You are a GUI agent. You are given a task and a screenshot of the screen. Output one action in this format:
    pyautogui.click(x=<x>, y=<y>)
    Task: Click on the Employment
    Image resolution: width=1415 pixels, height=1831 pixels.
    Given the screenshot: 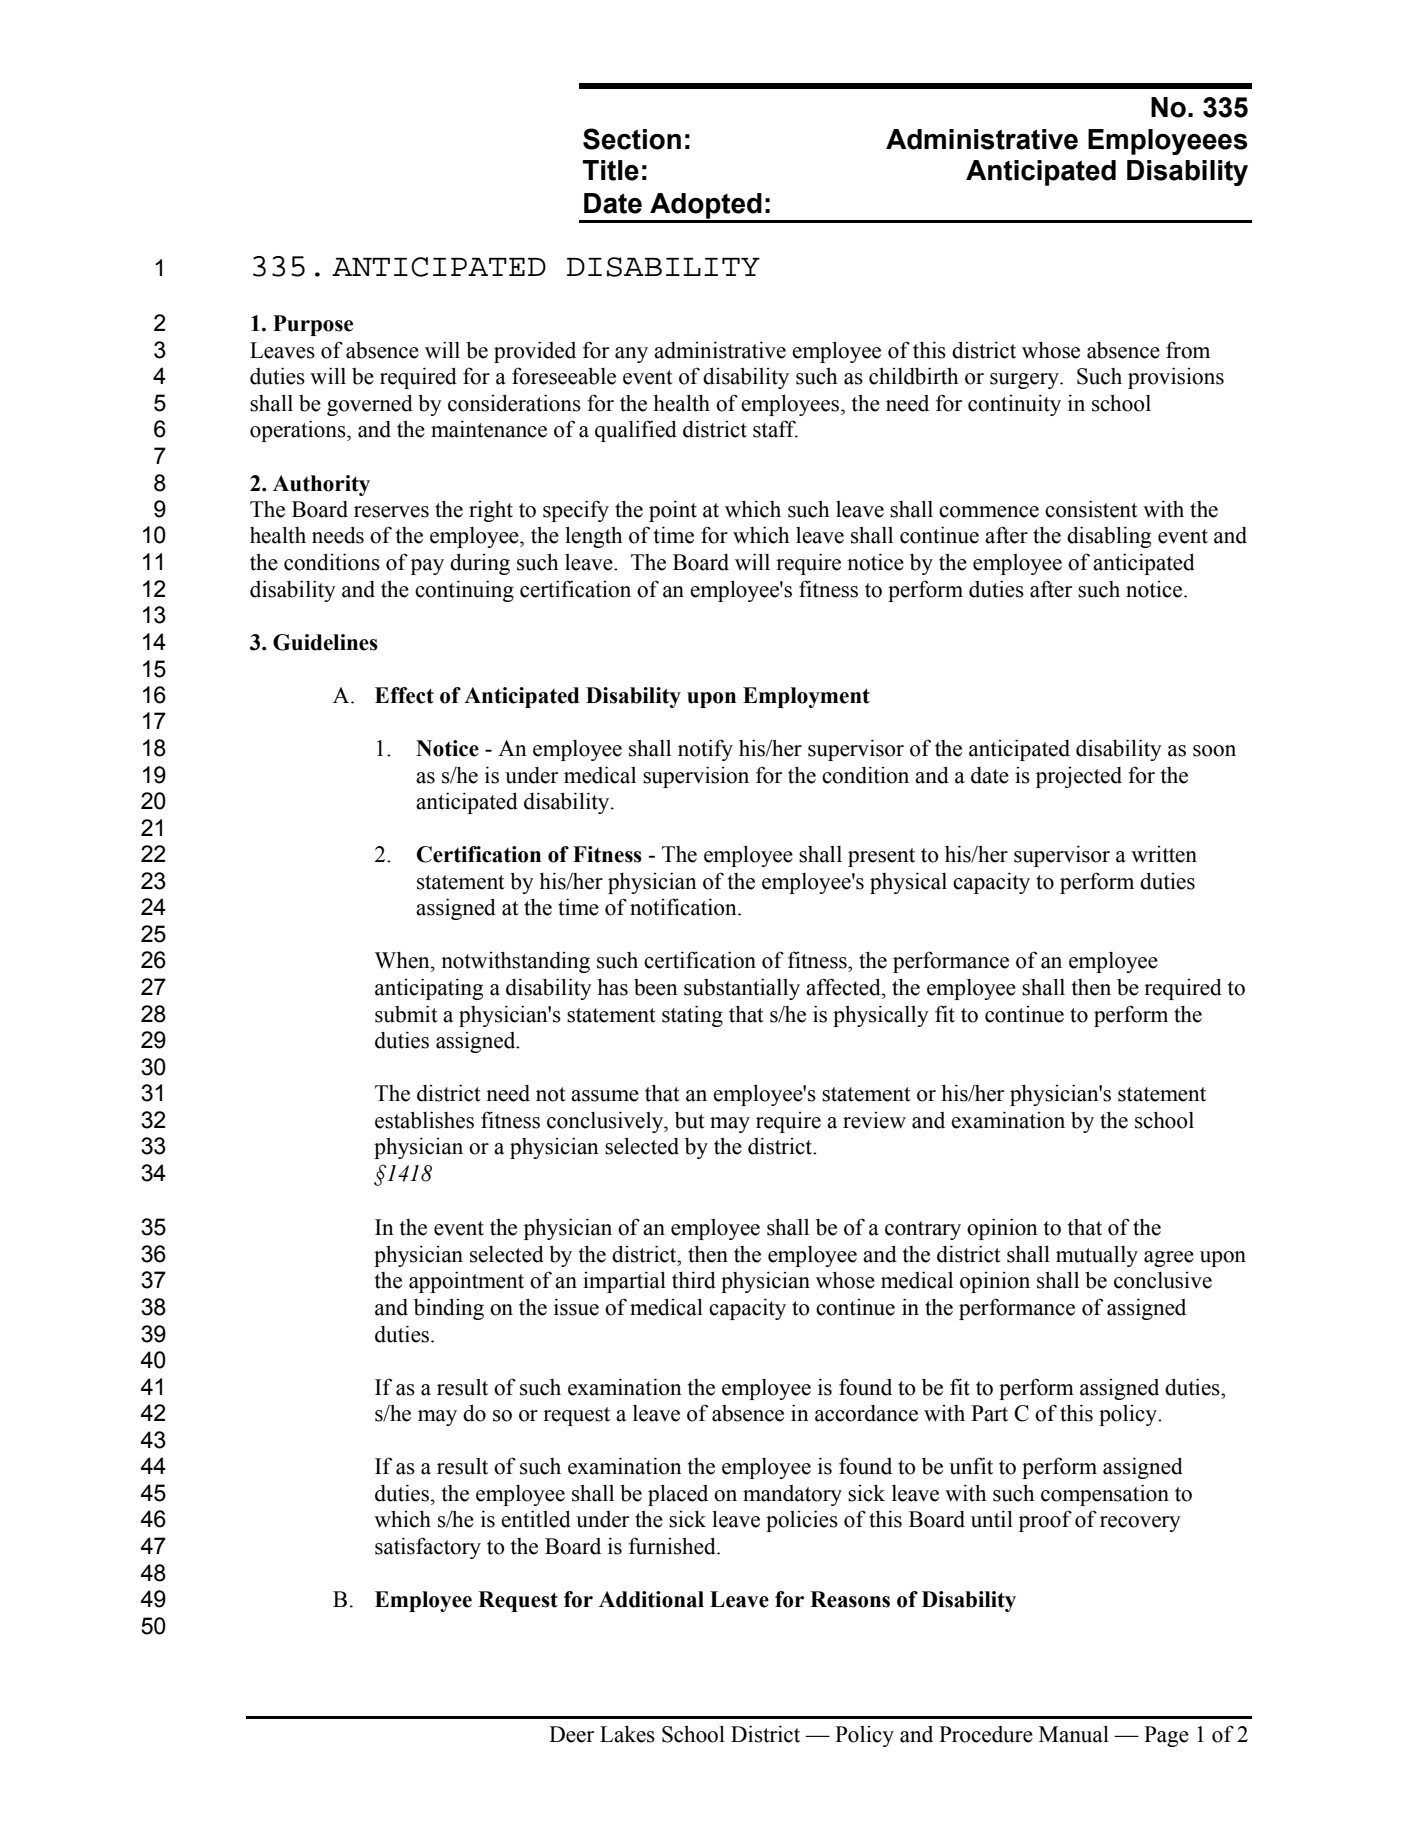 What is the action you would take?
    pyautogui.click(x=806, y=697)
